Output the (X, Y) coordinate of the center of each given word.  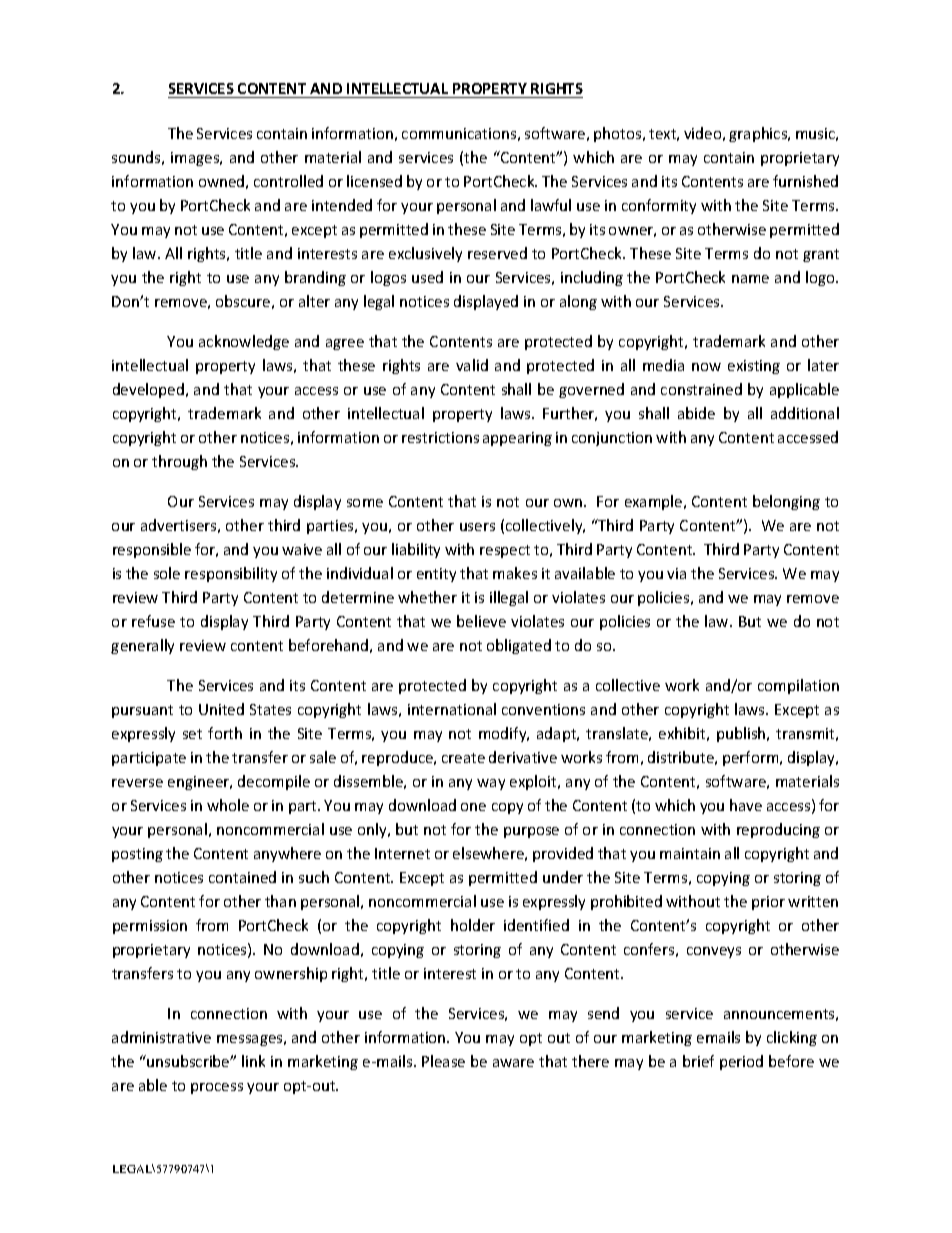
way (491, 784)
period (741, 1062)
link (253, 1061)
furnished (805, 181)
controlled (288, 181)
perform (752, 758)
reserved (497, 253)
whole (228, 805)
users (477, 527)
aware (513, 1063)
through (179, 462)
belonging (786, 502)
